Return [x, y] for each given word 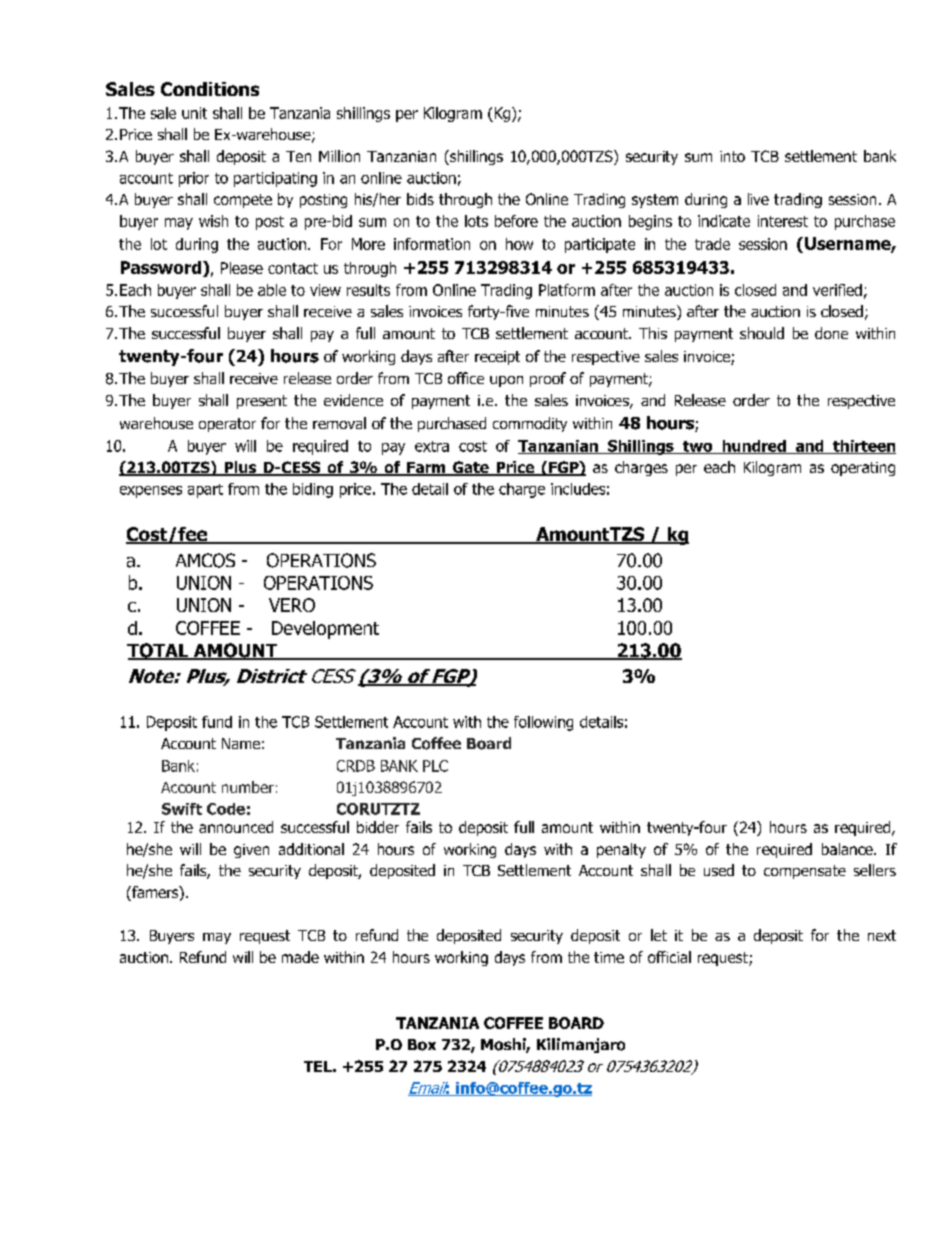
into [732, 156]
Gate [471, 468]
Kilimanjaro [581, 1045]
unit [194, 113]
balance [848, 849]
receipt [497, 358]
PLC [435, 766]
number [248, 787]
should [762, 333]
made [300, 957]
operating [863, 469]
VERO [292, 605]
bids [420, 199]
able [272, 290]
